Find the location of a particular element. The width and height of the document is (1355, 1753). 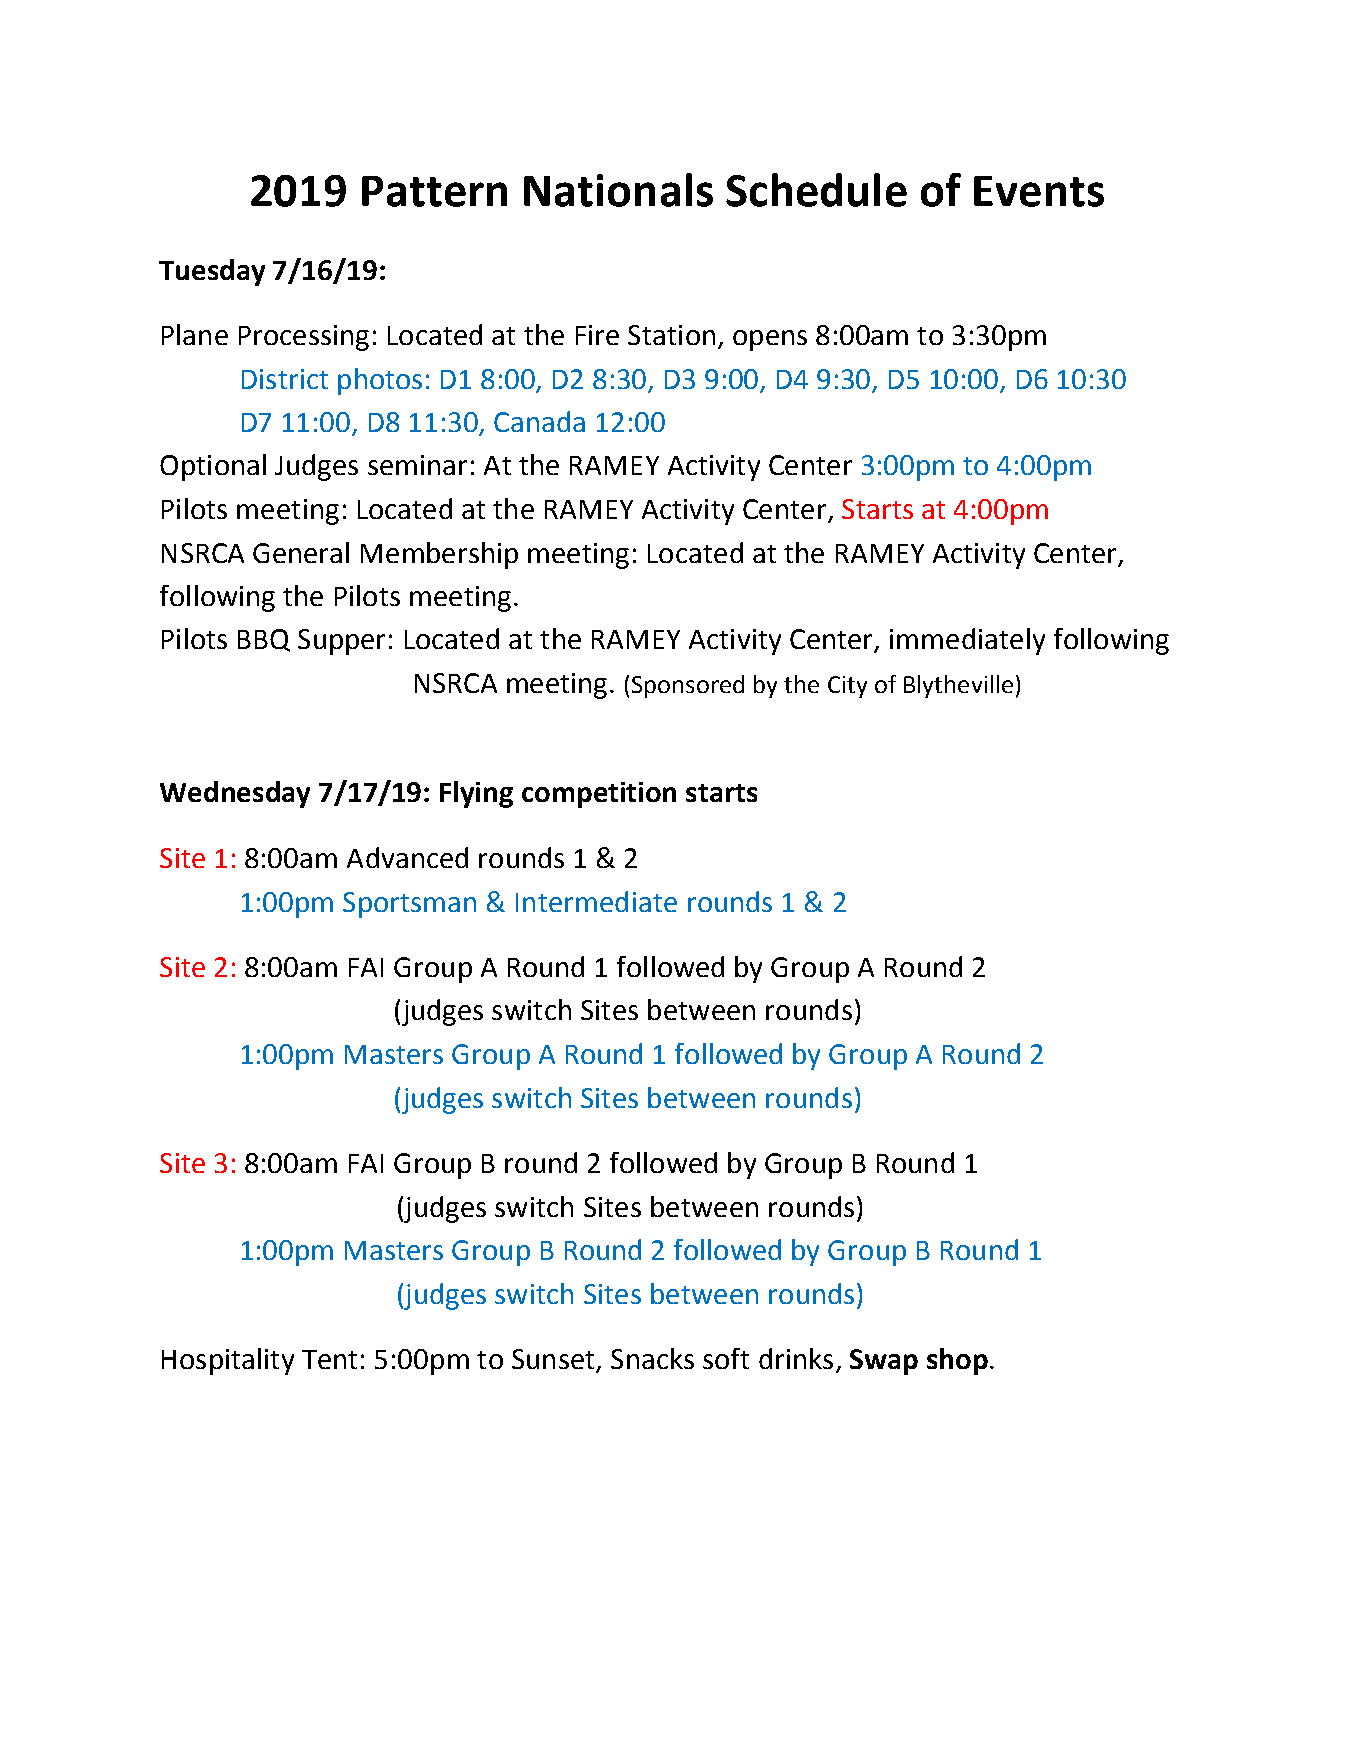

immediately is located at coordinates (967, 641).
